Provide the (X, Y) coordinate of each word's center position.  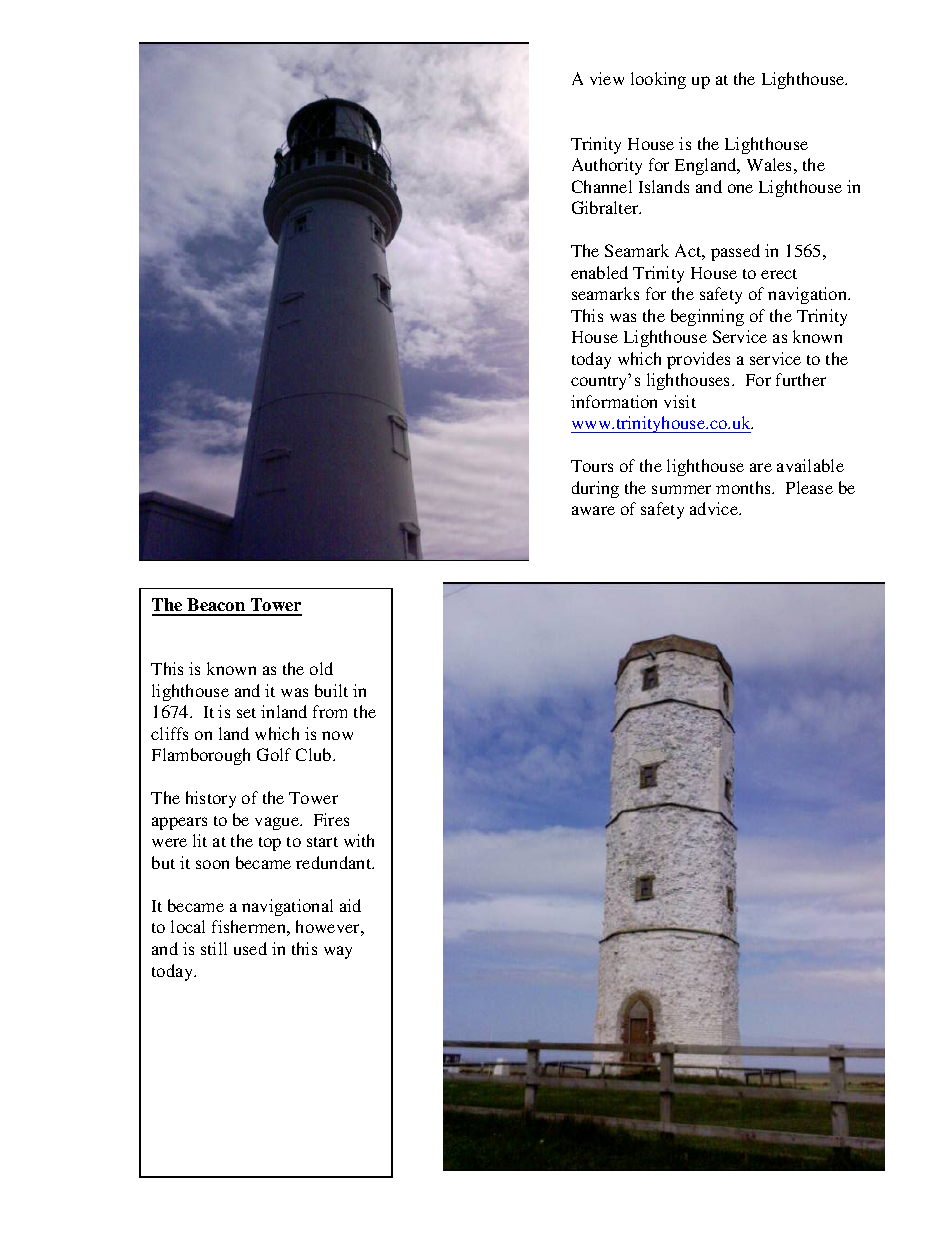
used (250, 948)
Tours (592, 466)
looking (658, 80)
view (607, 78)
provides (698, 360)
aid (350, 905)
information (614, 401)
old (321, 668)
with (359, 840)
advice (715, 508)
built (331, 690)
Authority (607, 166)
